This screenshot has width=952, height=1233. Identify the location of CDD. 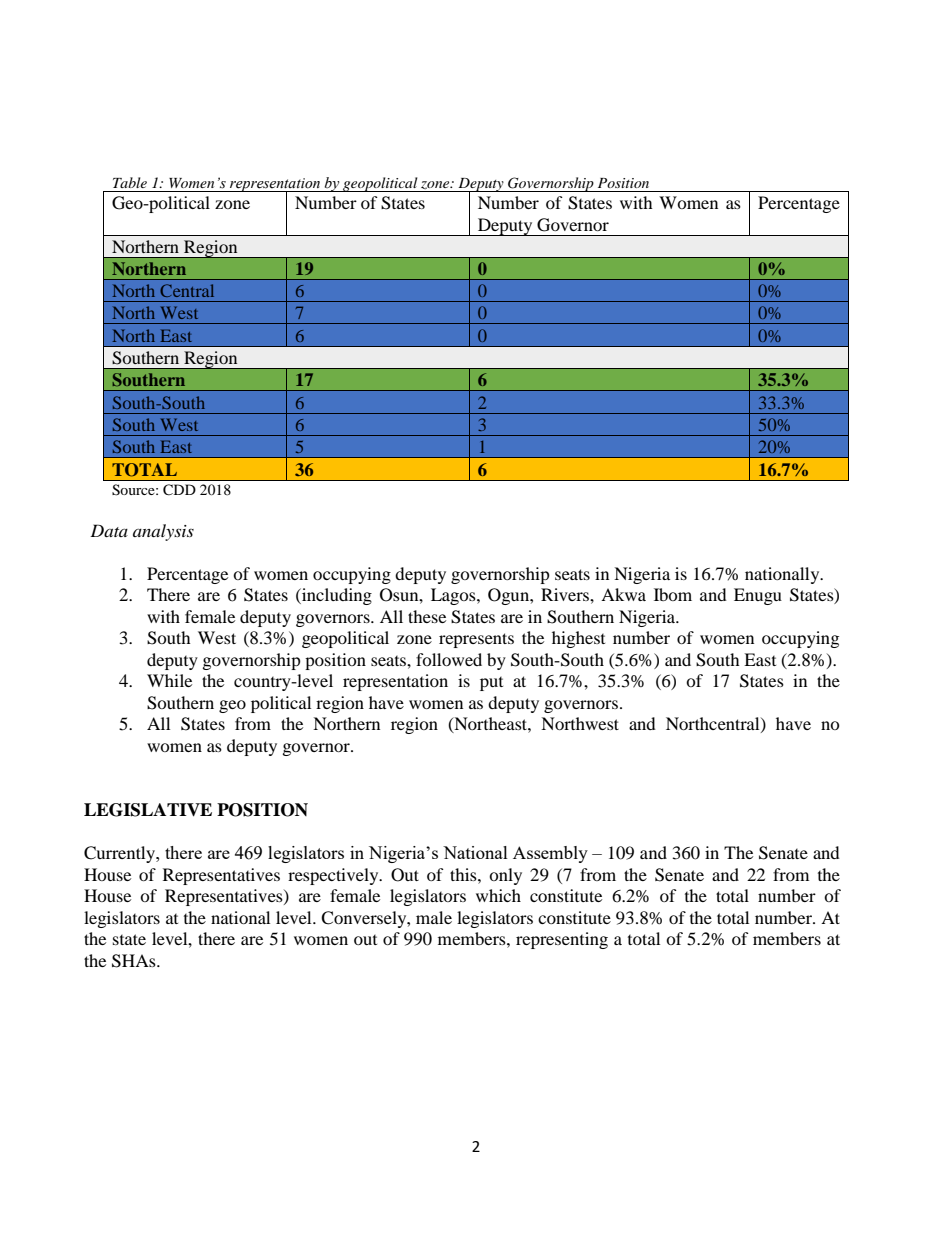
(179, 490).
